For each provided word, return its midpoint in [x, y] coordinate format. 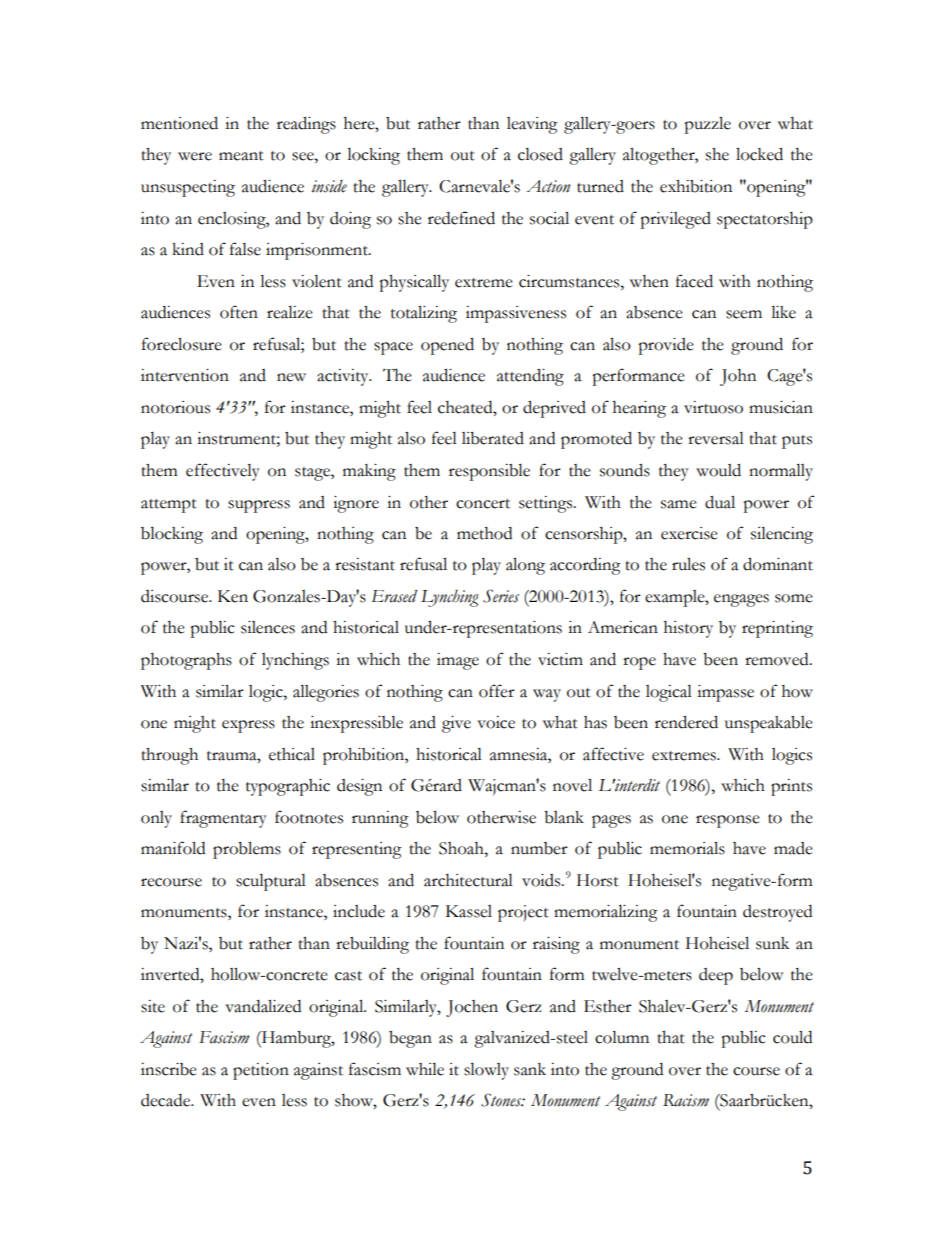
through [169, 756]
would [718, 470]
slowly [486, 1071]
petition [261, 1071]
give [456, 724]
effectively [223, 472]
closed [540, 154]
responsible [489, 472]
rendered [686, 722]
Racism [686, 1100]
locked [759, 154]
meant [241, 156]
